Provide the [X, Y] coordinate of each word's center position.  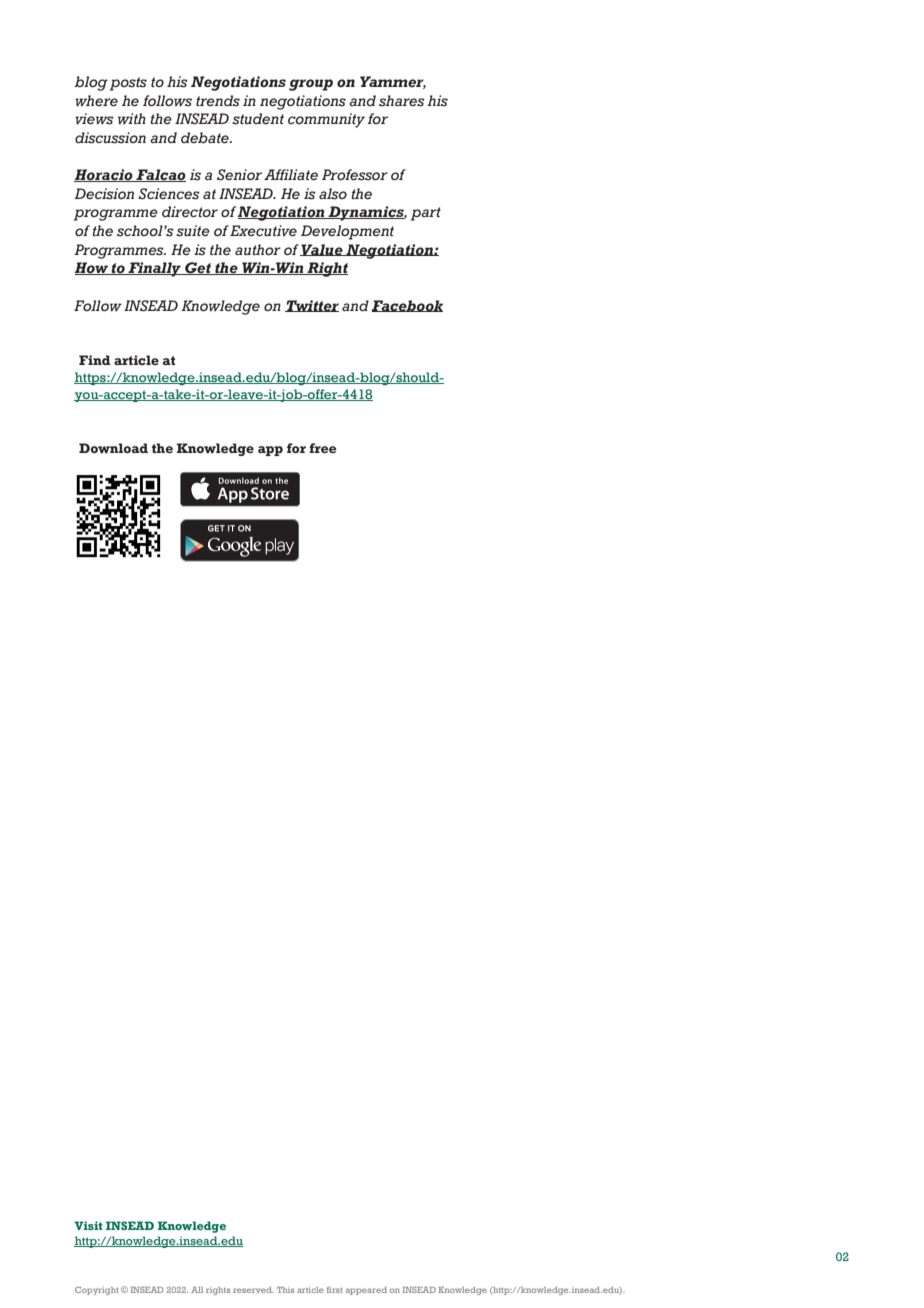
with [132, 119]
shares [402, 101]
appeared [366, 1291]
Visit [88, 1225]
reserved [253, 1290]
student [258, 119]
